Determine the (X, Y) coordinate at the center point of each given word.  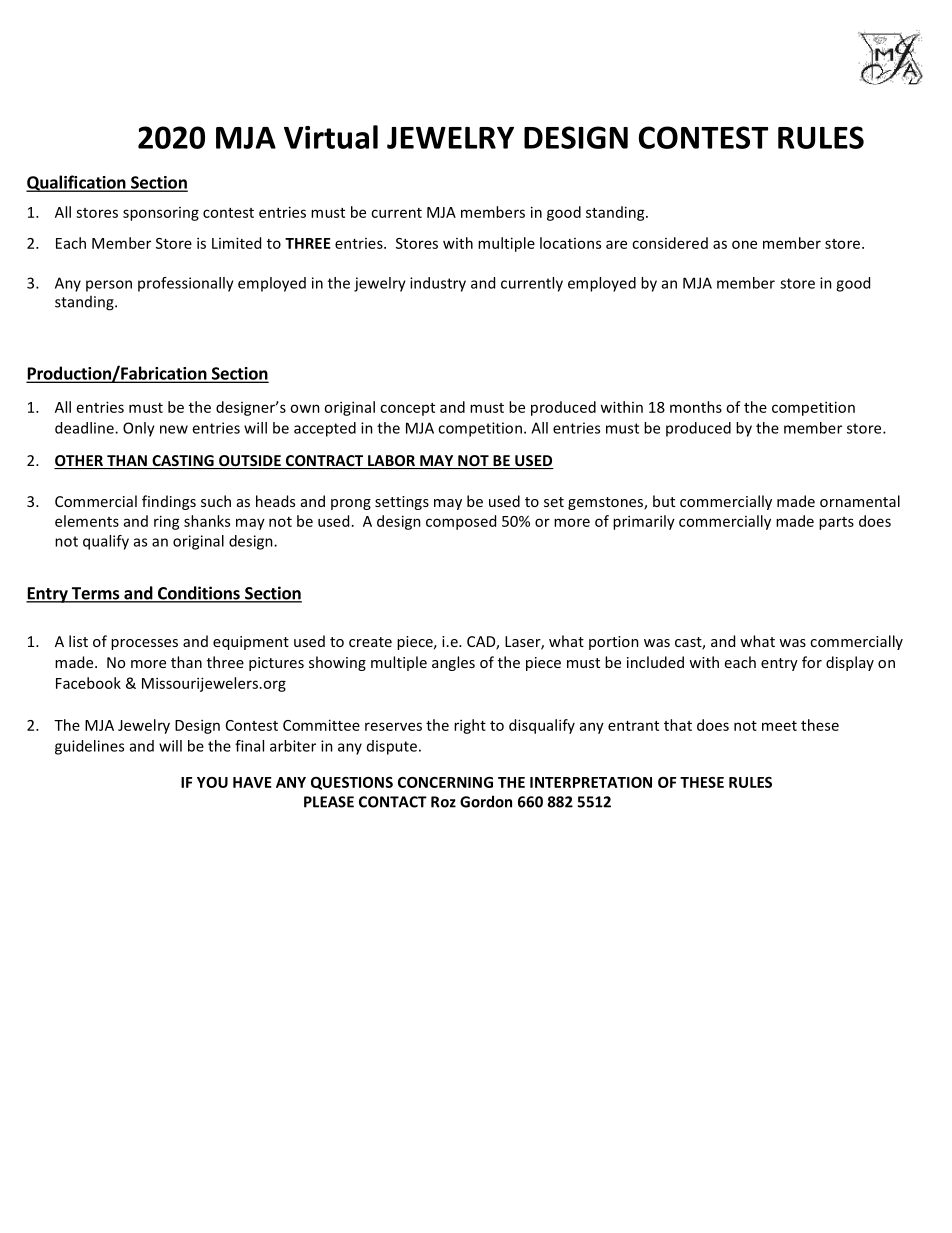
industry (438, 284)
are (616, 244)
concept (407, 409)
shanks (207, 521)
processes (144, 644)
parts (836, 523)
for (812, 662)
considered (670, 243)
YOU (212, 782)
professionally (186, 284)
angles (453, 663)
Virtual (331, 137)
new (174, 429)
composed (461, 522)
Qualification (77, 183)
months (696, 407)
